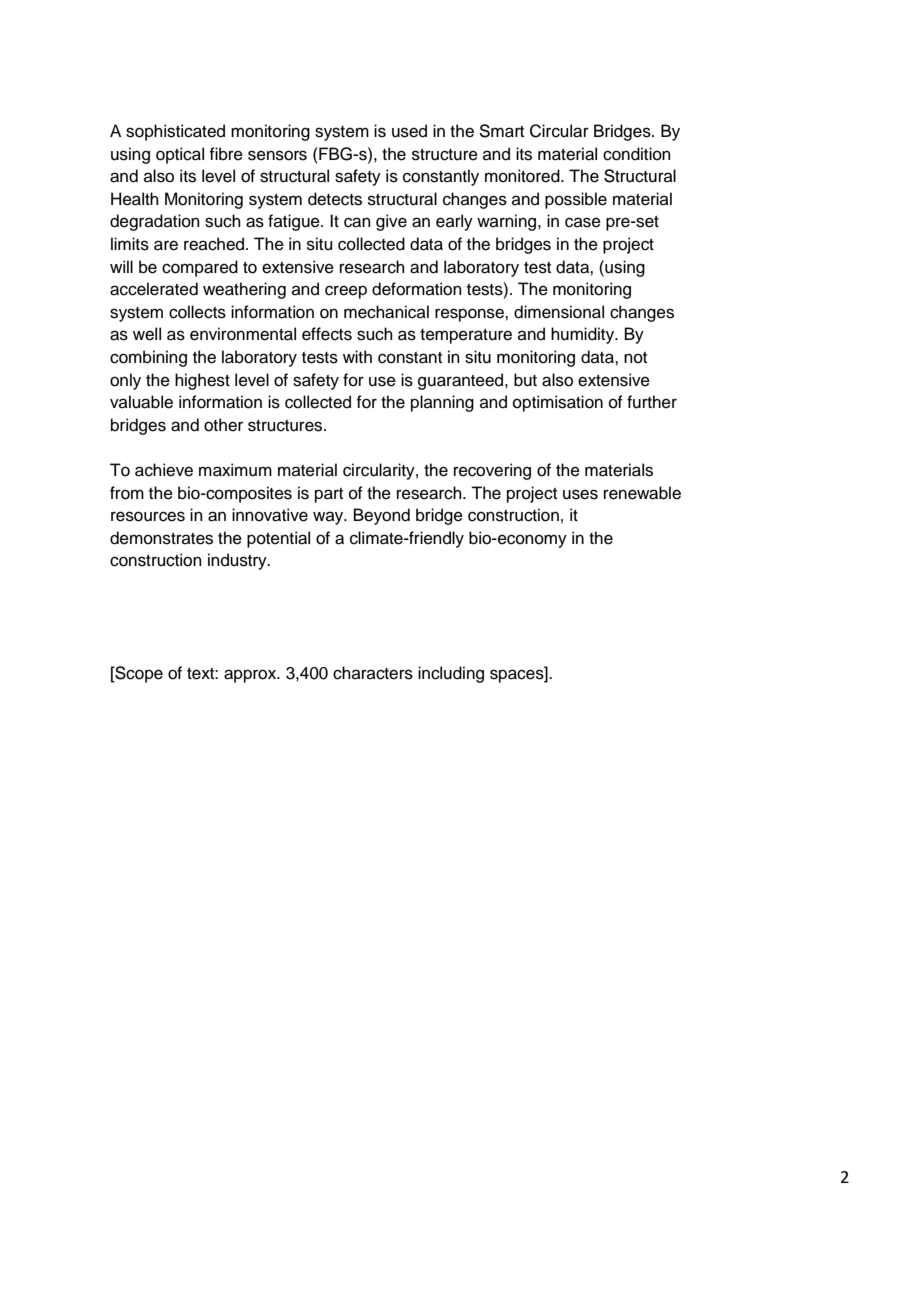  Describe the element at coordinates (558, 403) in the screenshot. I see `optimisation` at that location.
